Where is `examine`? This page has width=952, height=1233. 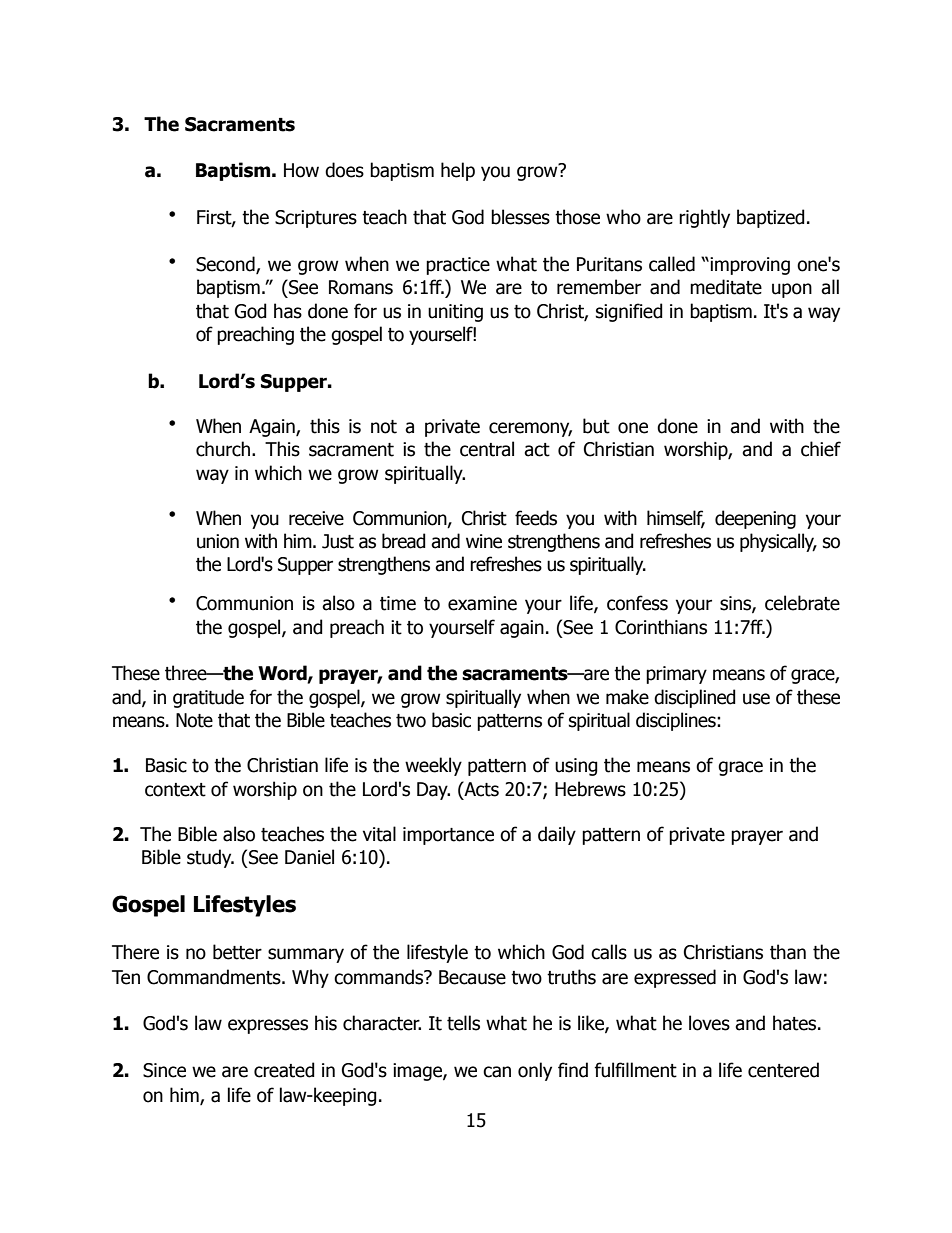 examine is located at coordinates (482, 603).
